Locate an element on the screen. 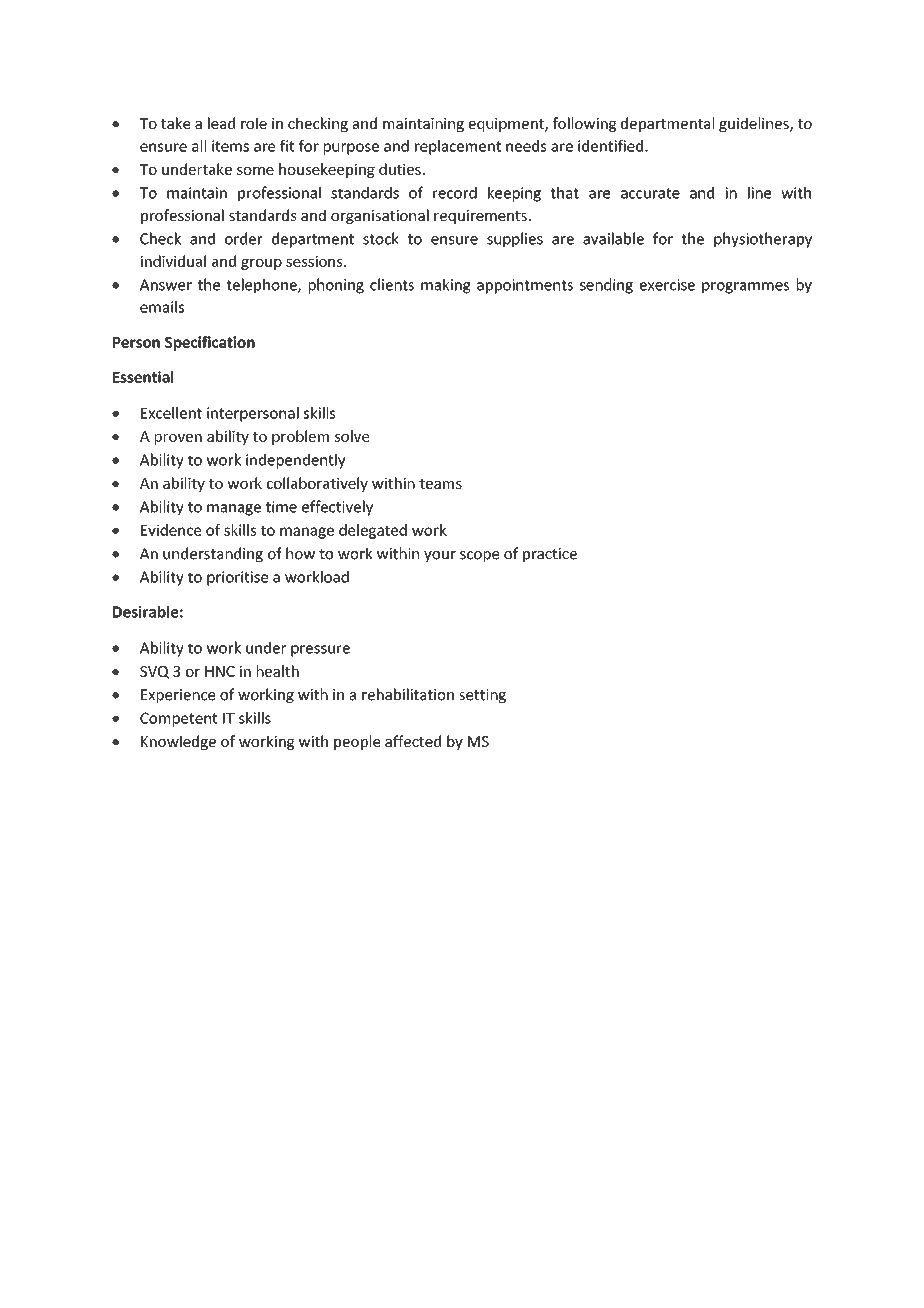  affected is located at coordinates (413, 741).
